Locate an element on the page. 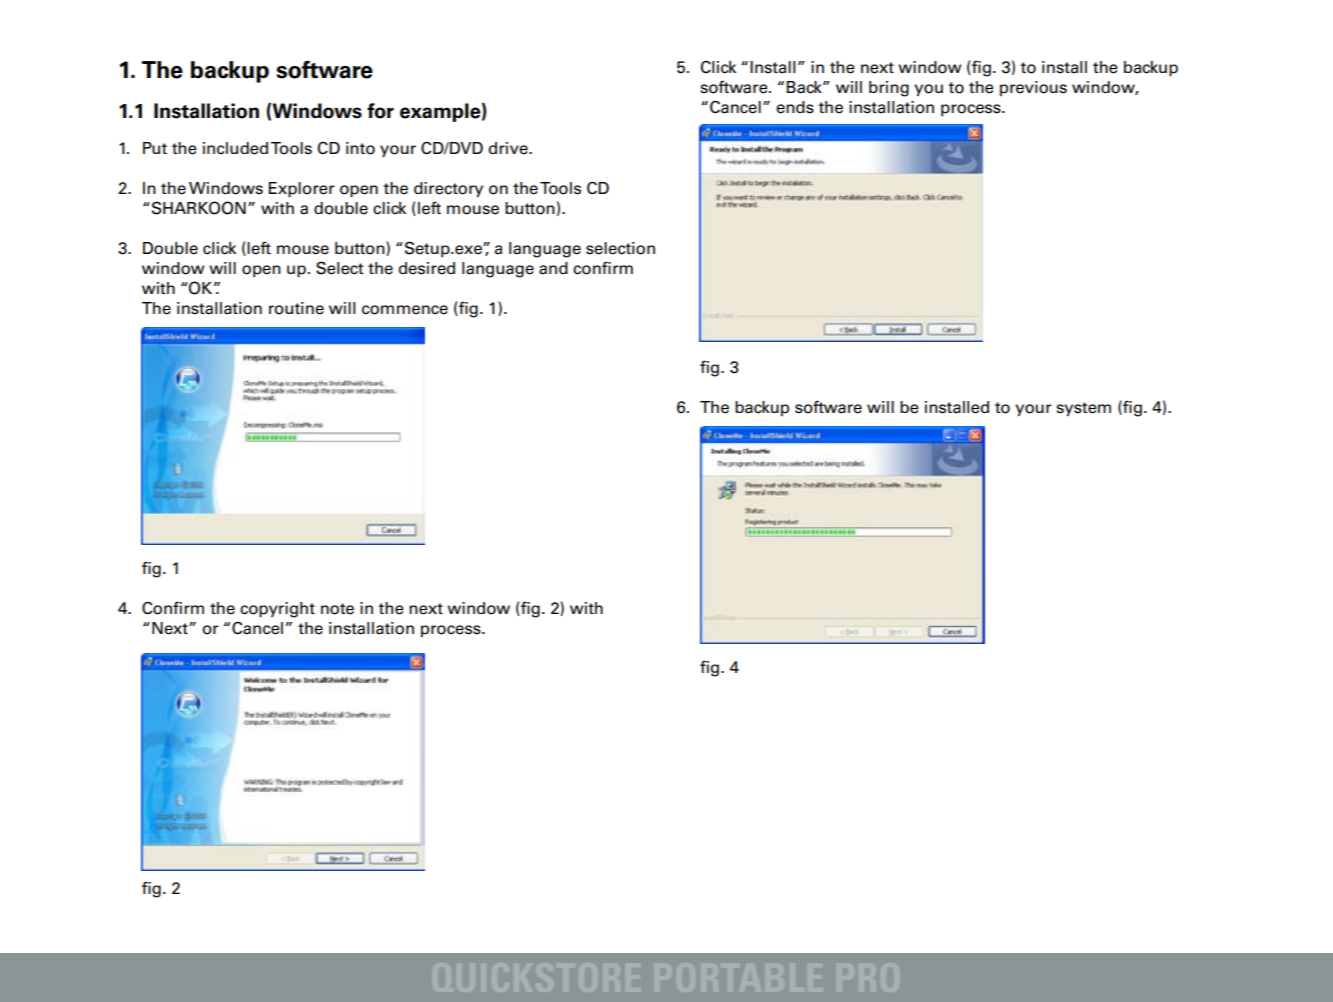 This page has height=1002, width=1333. desired is located at coordinates (426, 268).
